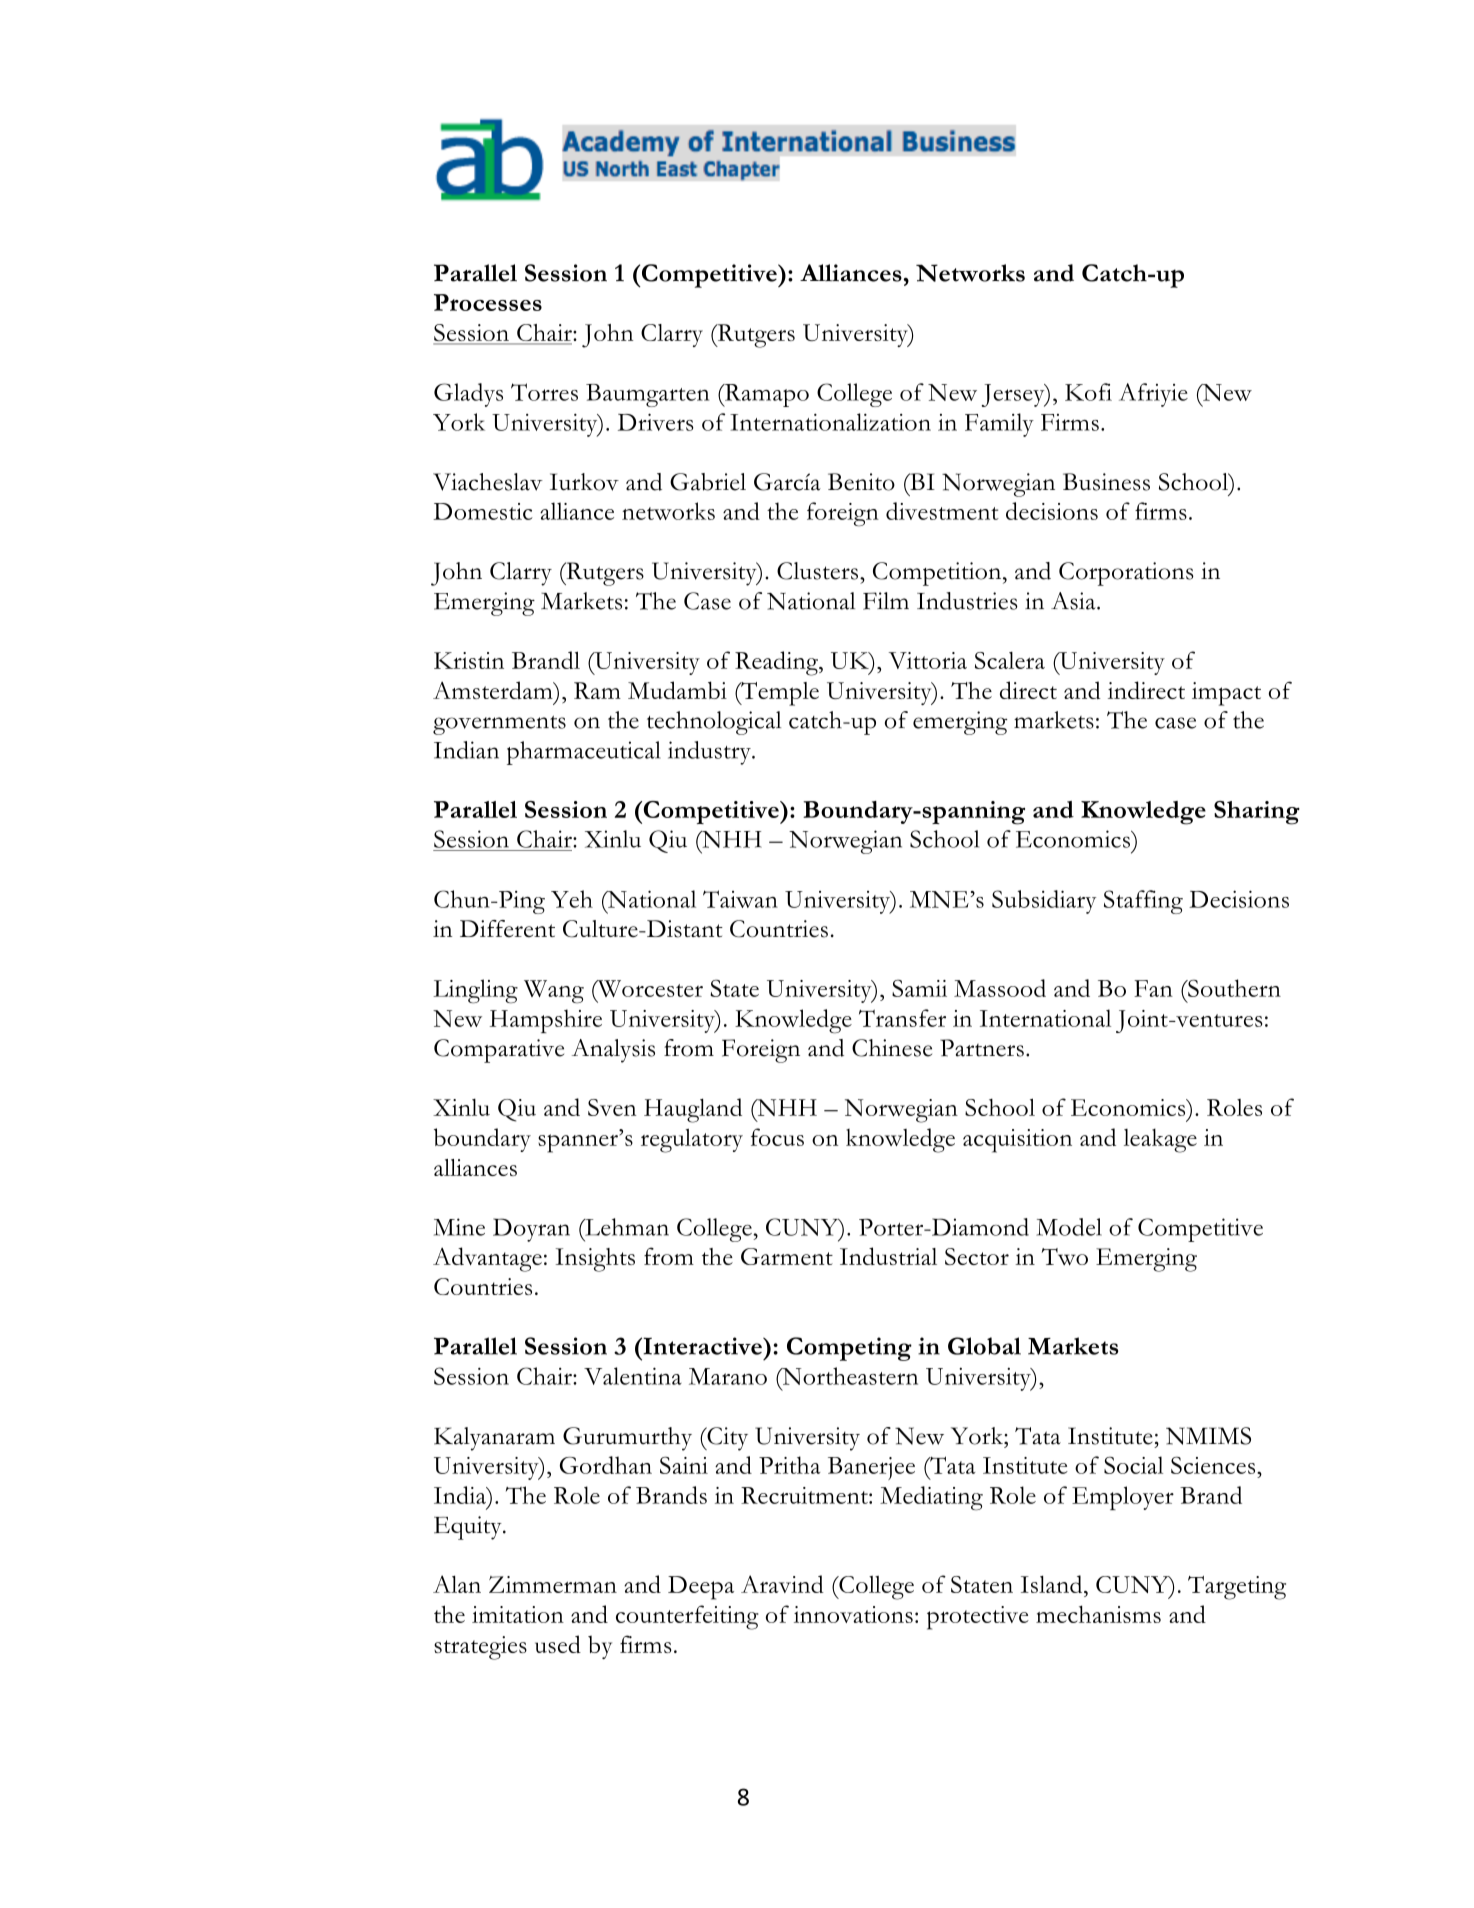 Image resolution: width=1474 pixels, height=1908 pixels. Describe the element at coordinates (861, 482) in the image. I see `Benito` at that location.
